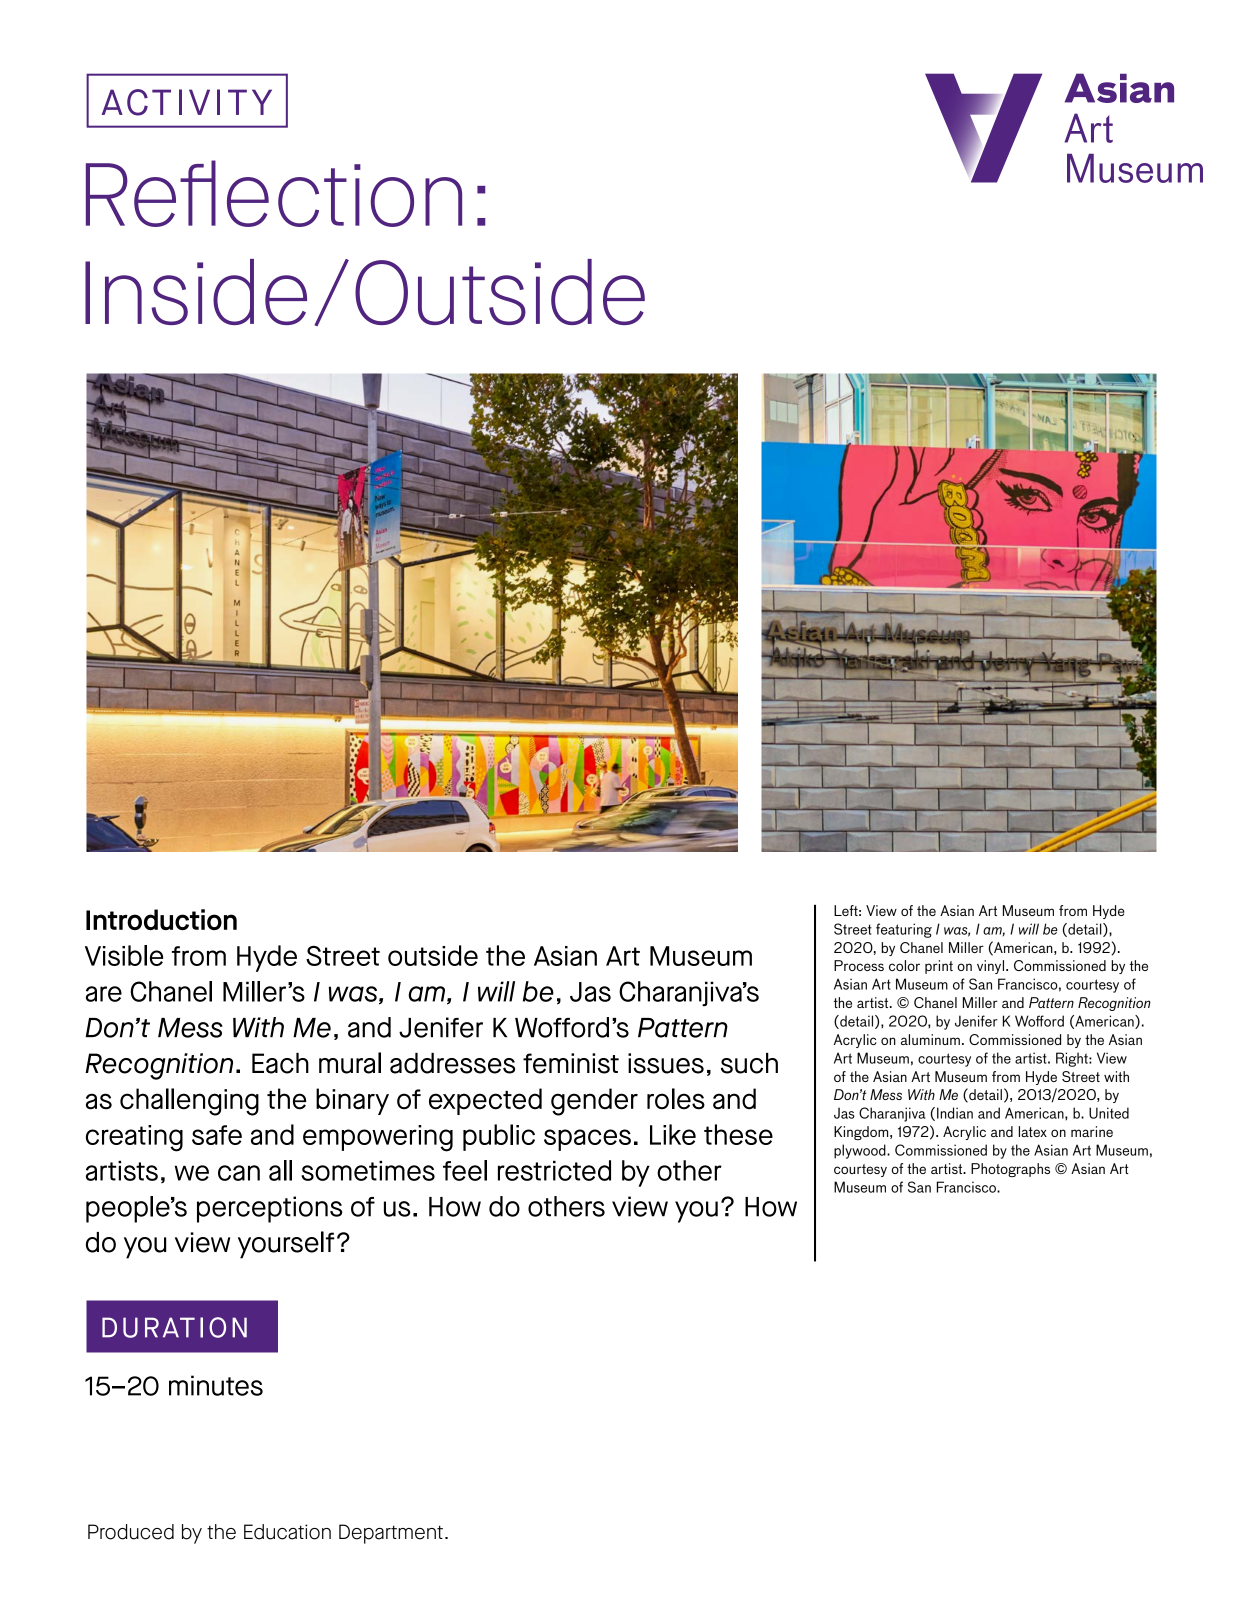 The height and width of the screenshot is (1621, 1252). I want to click on featuring, so click(904, 930).
